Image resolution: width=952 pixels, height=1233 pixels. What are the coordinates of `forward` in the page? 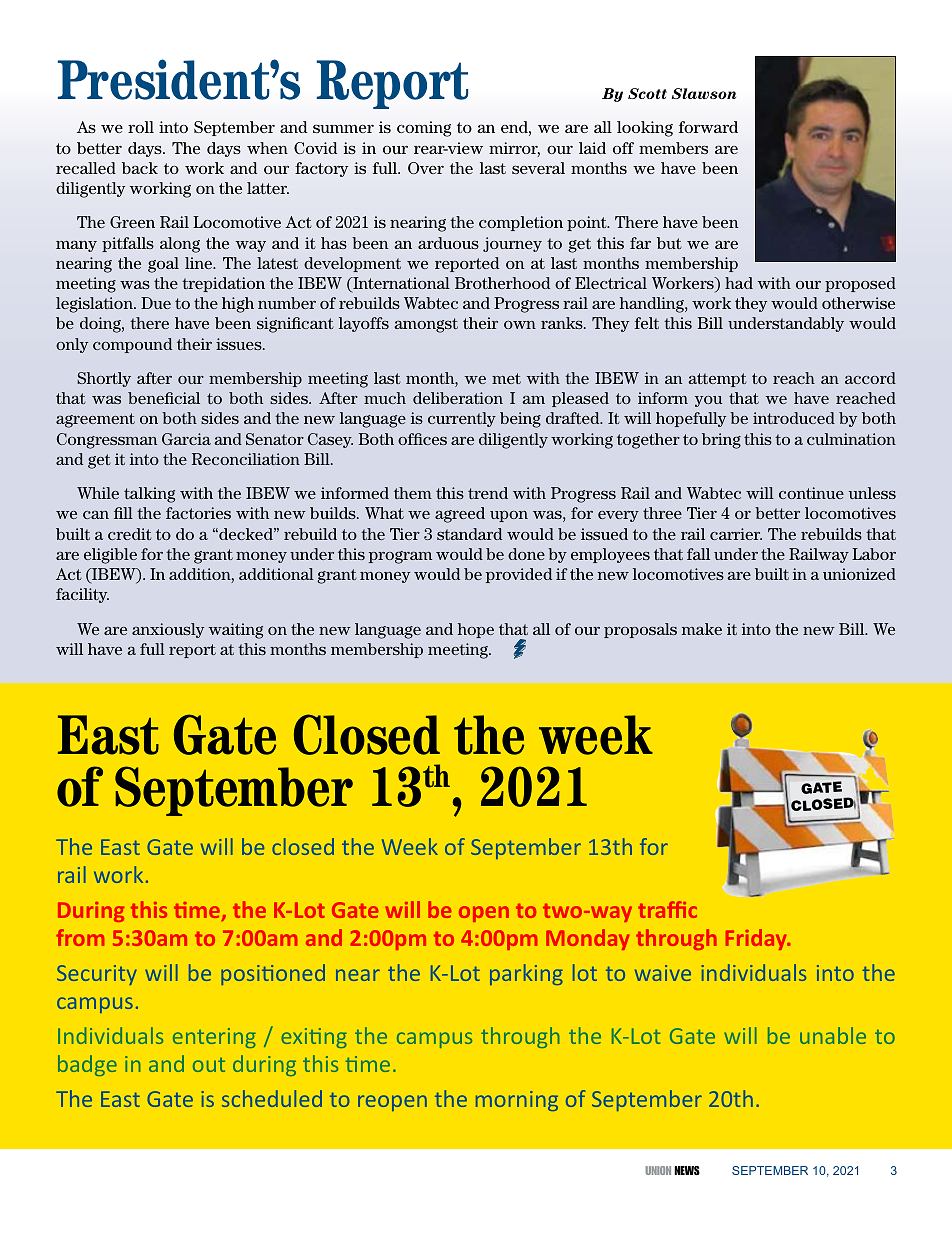 It's located at (708, 127).
